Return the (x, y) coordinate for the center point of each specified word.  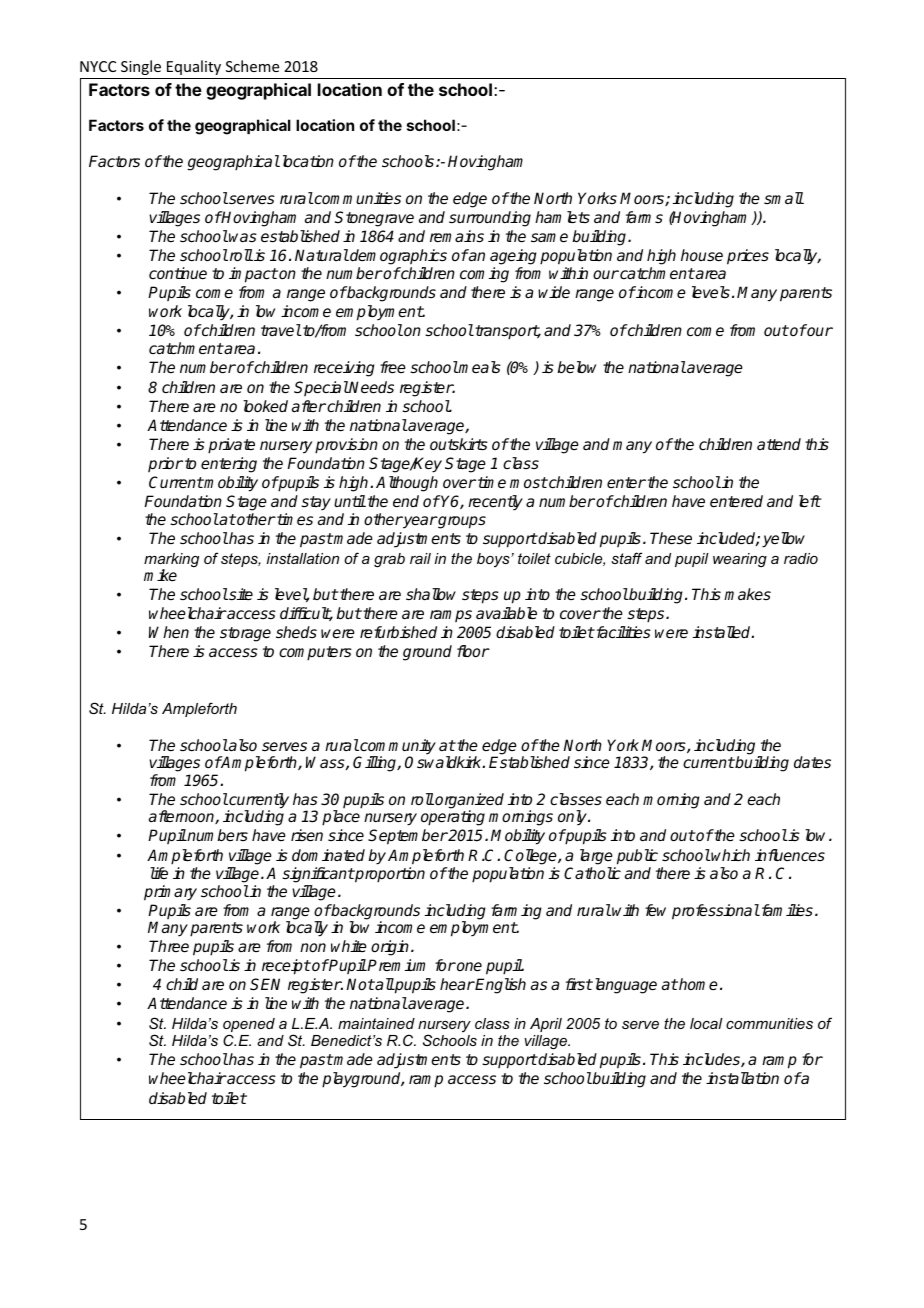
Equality (194, 67)
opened (249, 1026)
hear (457, 984)
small (784, 198)
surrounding (490, 219)
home (697, 984)
